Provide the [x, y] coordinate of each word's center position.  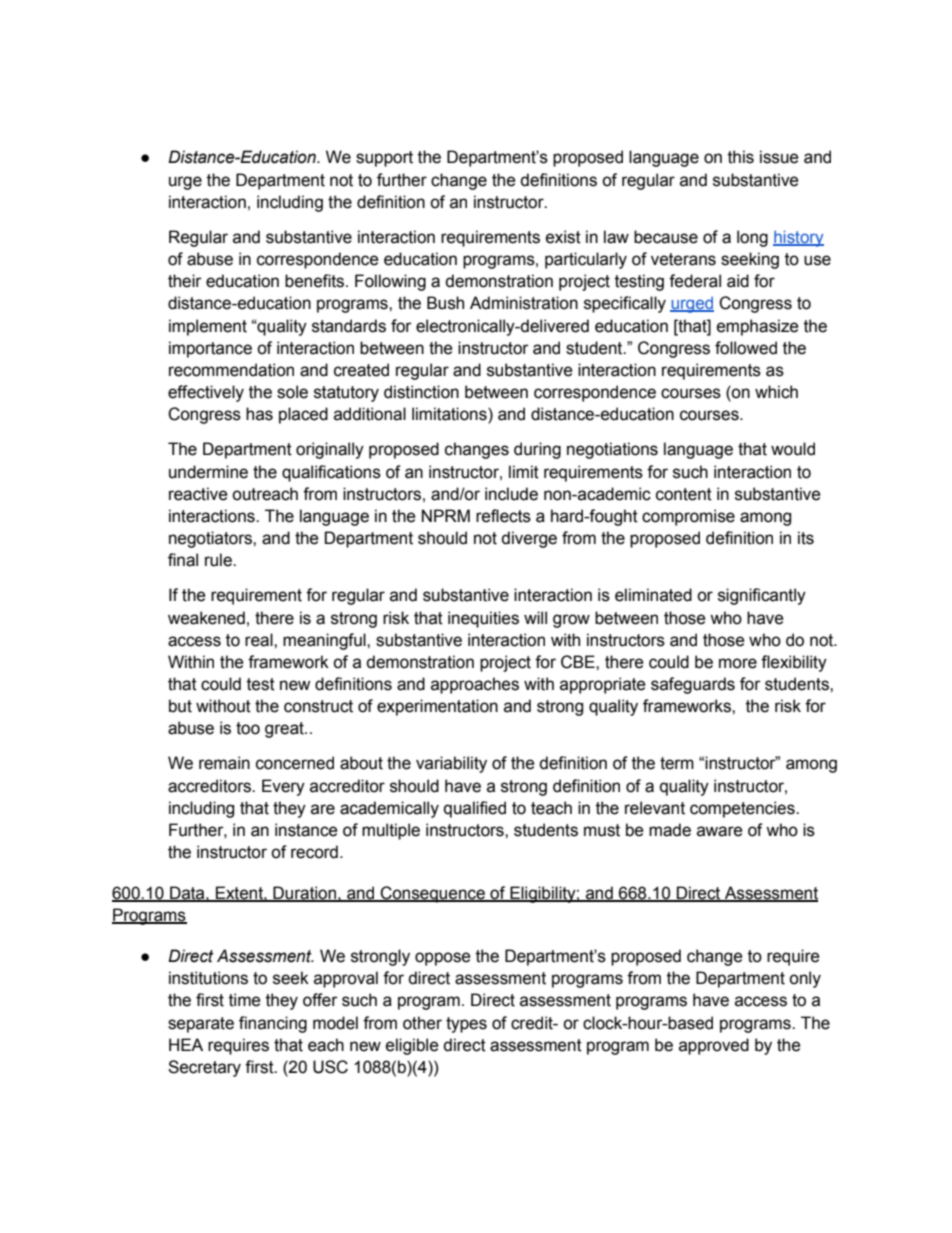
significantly [762, 596]
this [741, 157]
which [776, 392]
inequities [483, 619]
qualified [475, 809]
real [260, 640]
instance [306, 830]
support [384, 159]
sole [292, 392]
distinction [421, 392]
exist [563, 237]
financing [273, 1024]
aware [720, 831]
